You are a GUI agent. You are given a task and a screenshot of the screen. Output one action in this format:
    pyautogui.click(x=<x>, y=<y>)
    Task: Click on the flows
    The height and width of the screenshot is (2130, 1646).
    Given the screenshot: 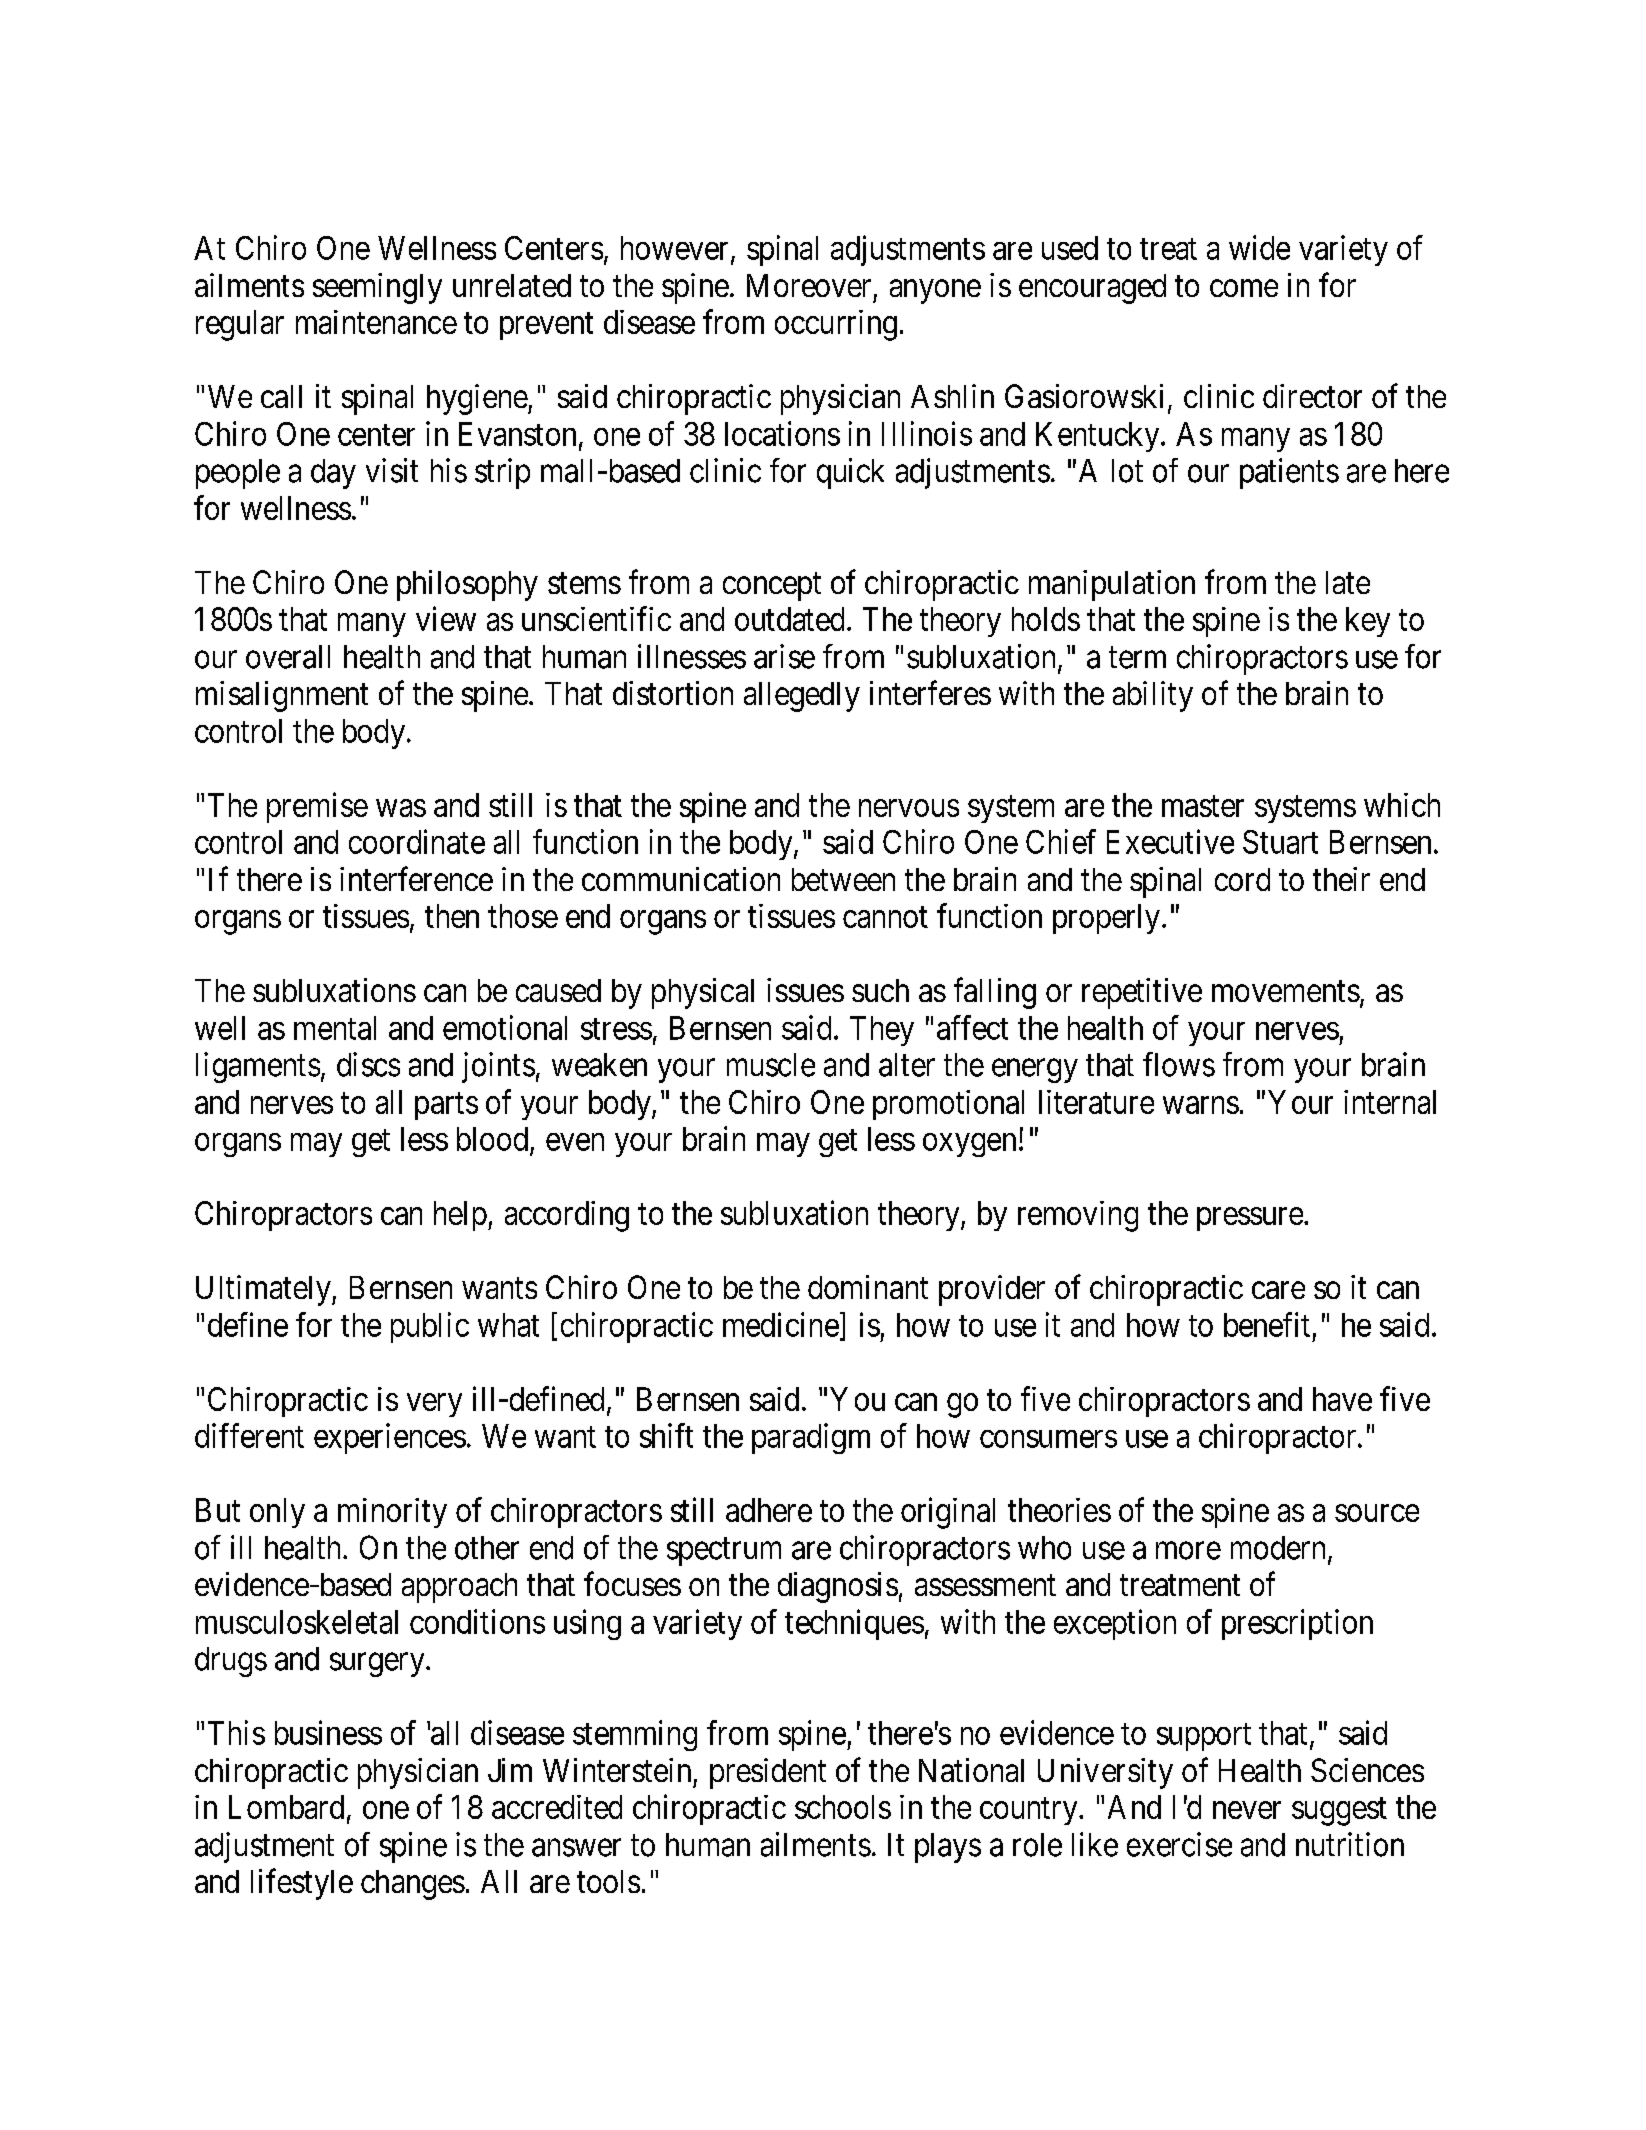 What is the action you would take?
    pyautogui.click(x=1179, y=1064)
